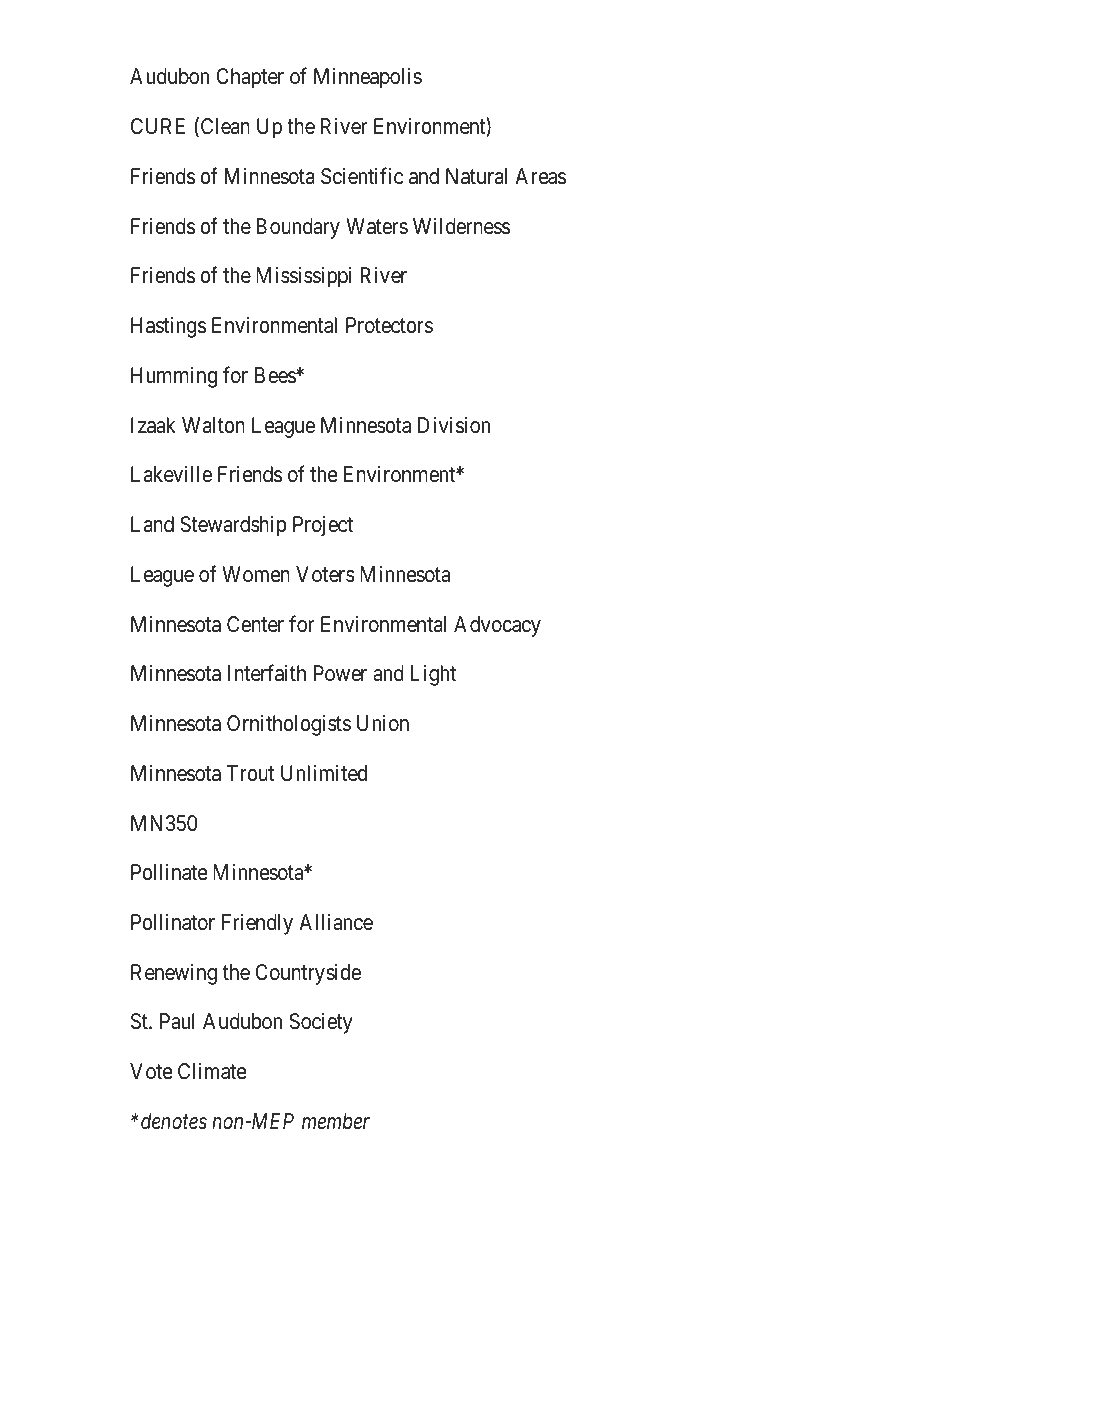 This page has width=1103, height=1427. What do you see at coordinates (340, 673) in the page?
I see `Power` at bounding box center [340, 673].
